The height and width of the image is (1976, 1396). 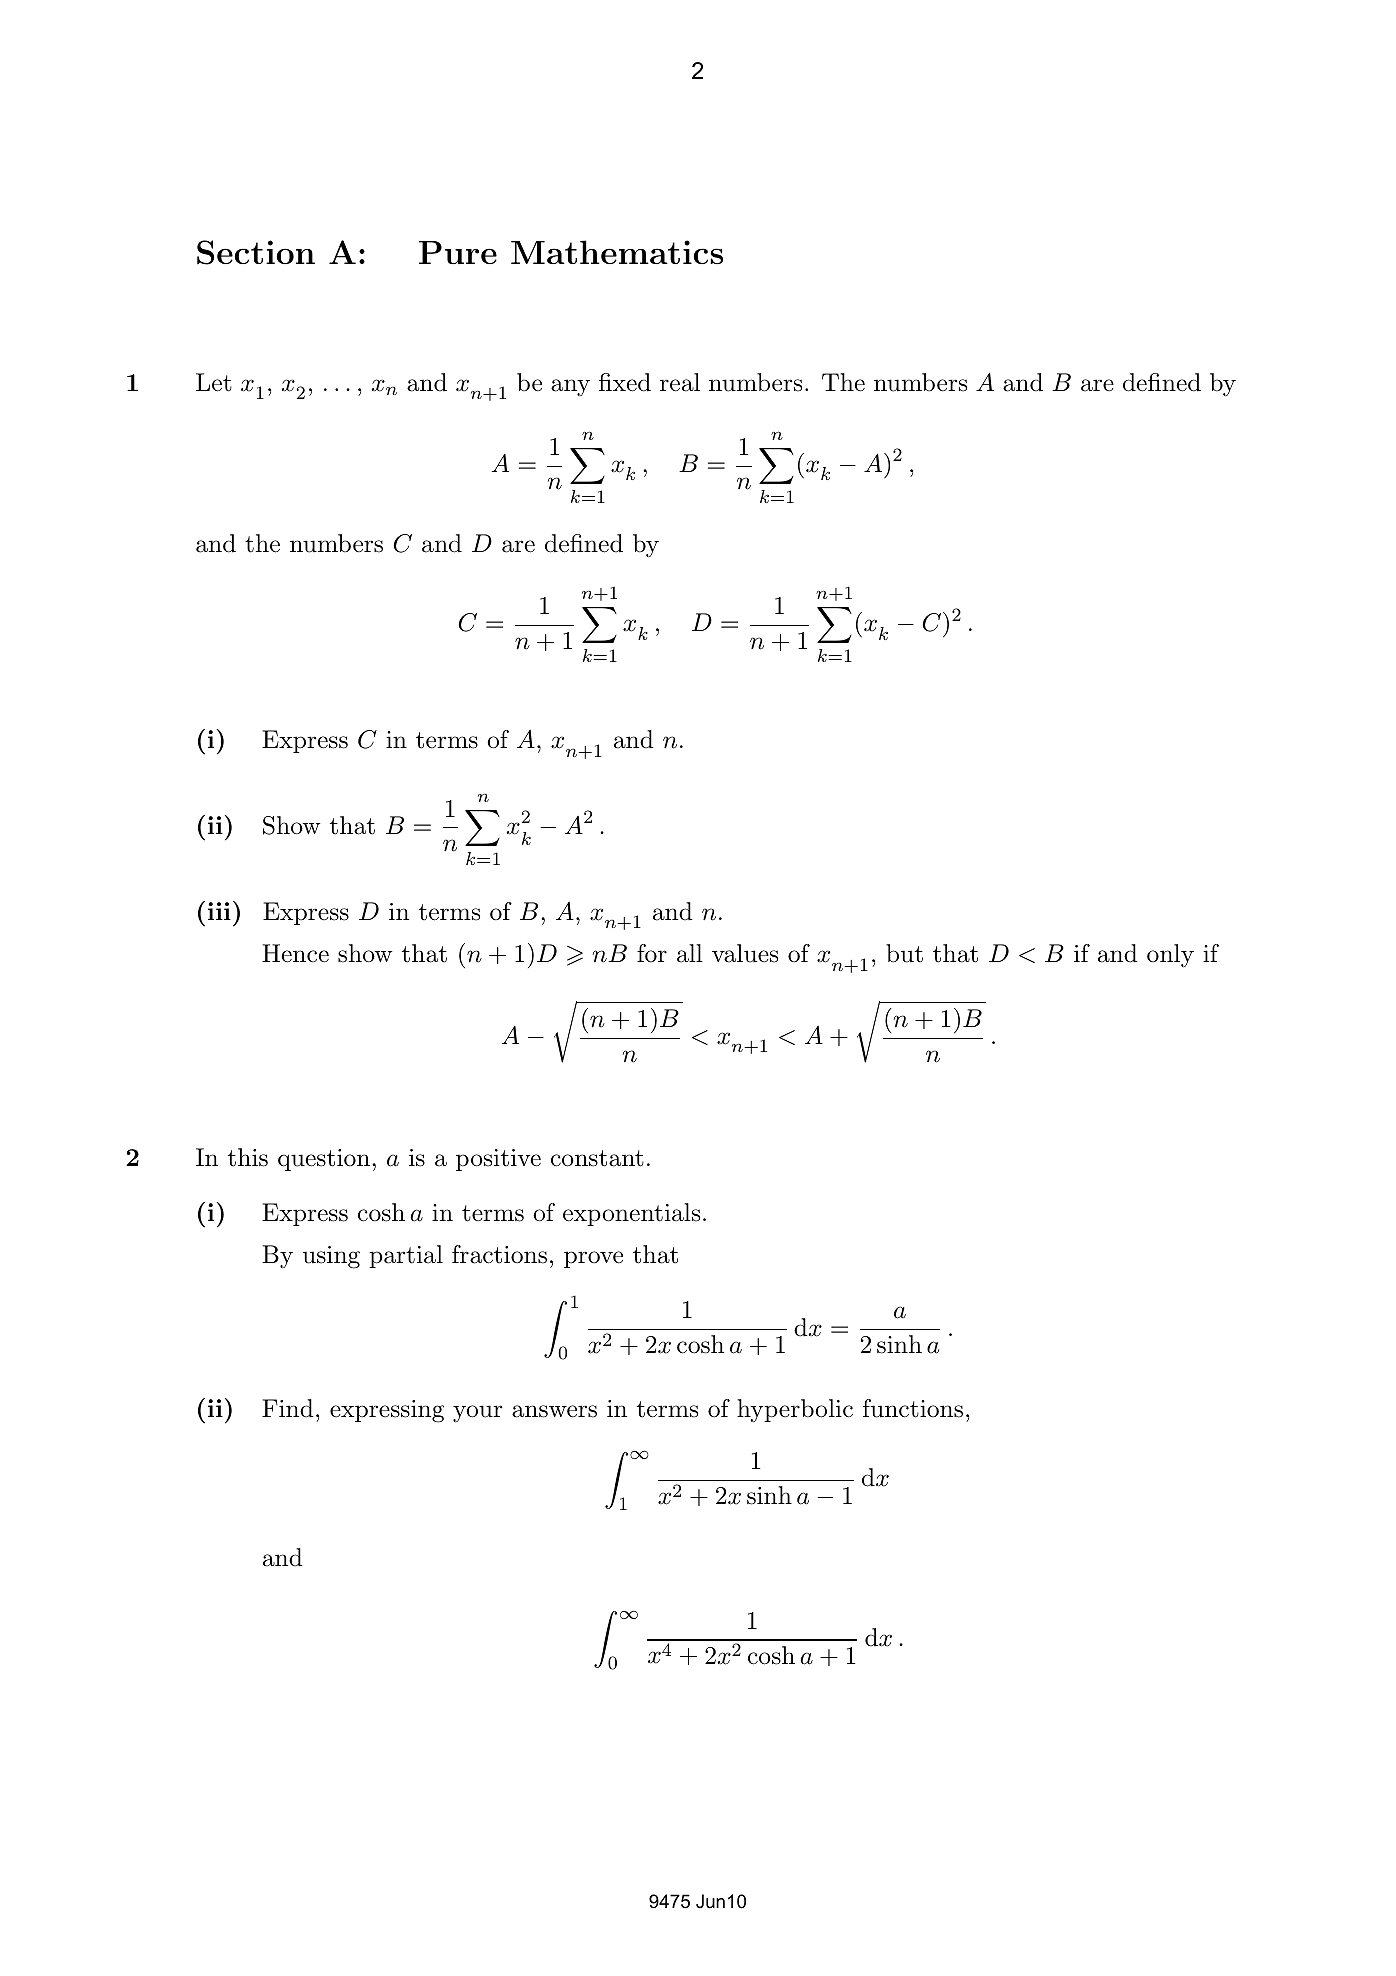 What do you see at coordinates (570, 387) in the image?
I see `any` at bounding box center [570, 387].
